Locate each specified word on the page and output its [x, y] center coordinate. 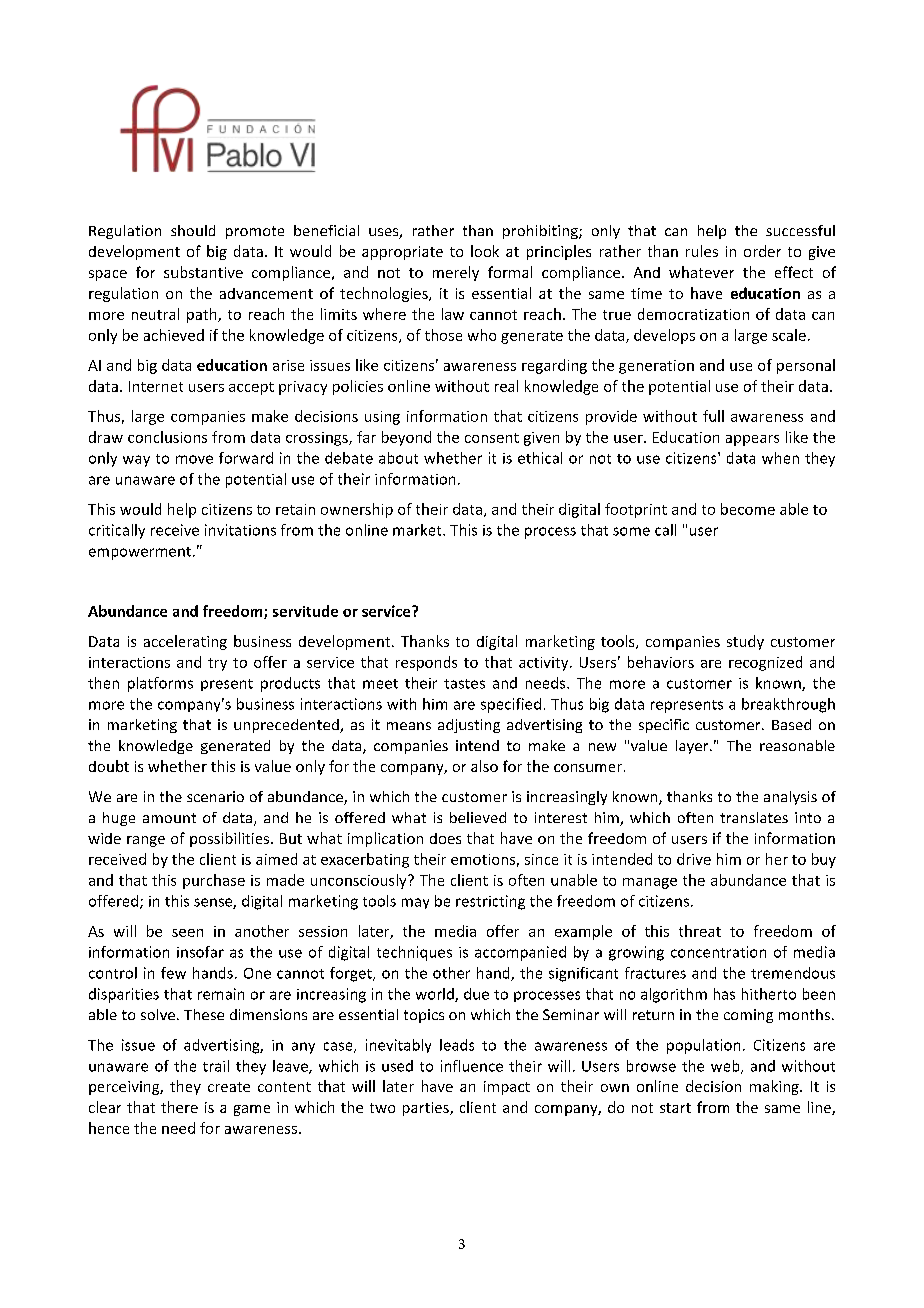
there [179, 1107]
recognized [765, 663]
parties [427, 1109]
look [485, 251]
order [762, 251]
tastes [464, 684]
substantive [203, 272]
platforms [160, 684]
